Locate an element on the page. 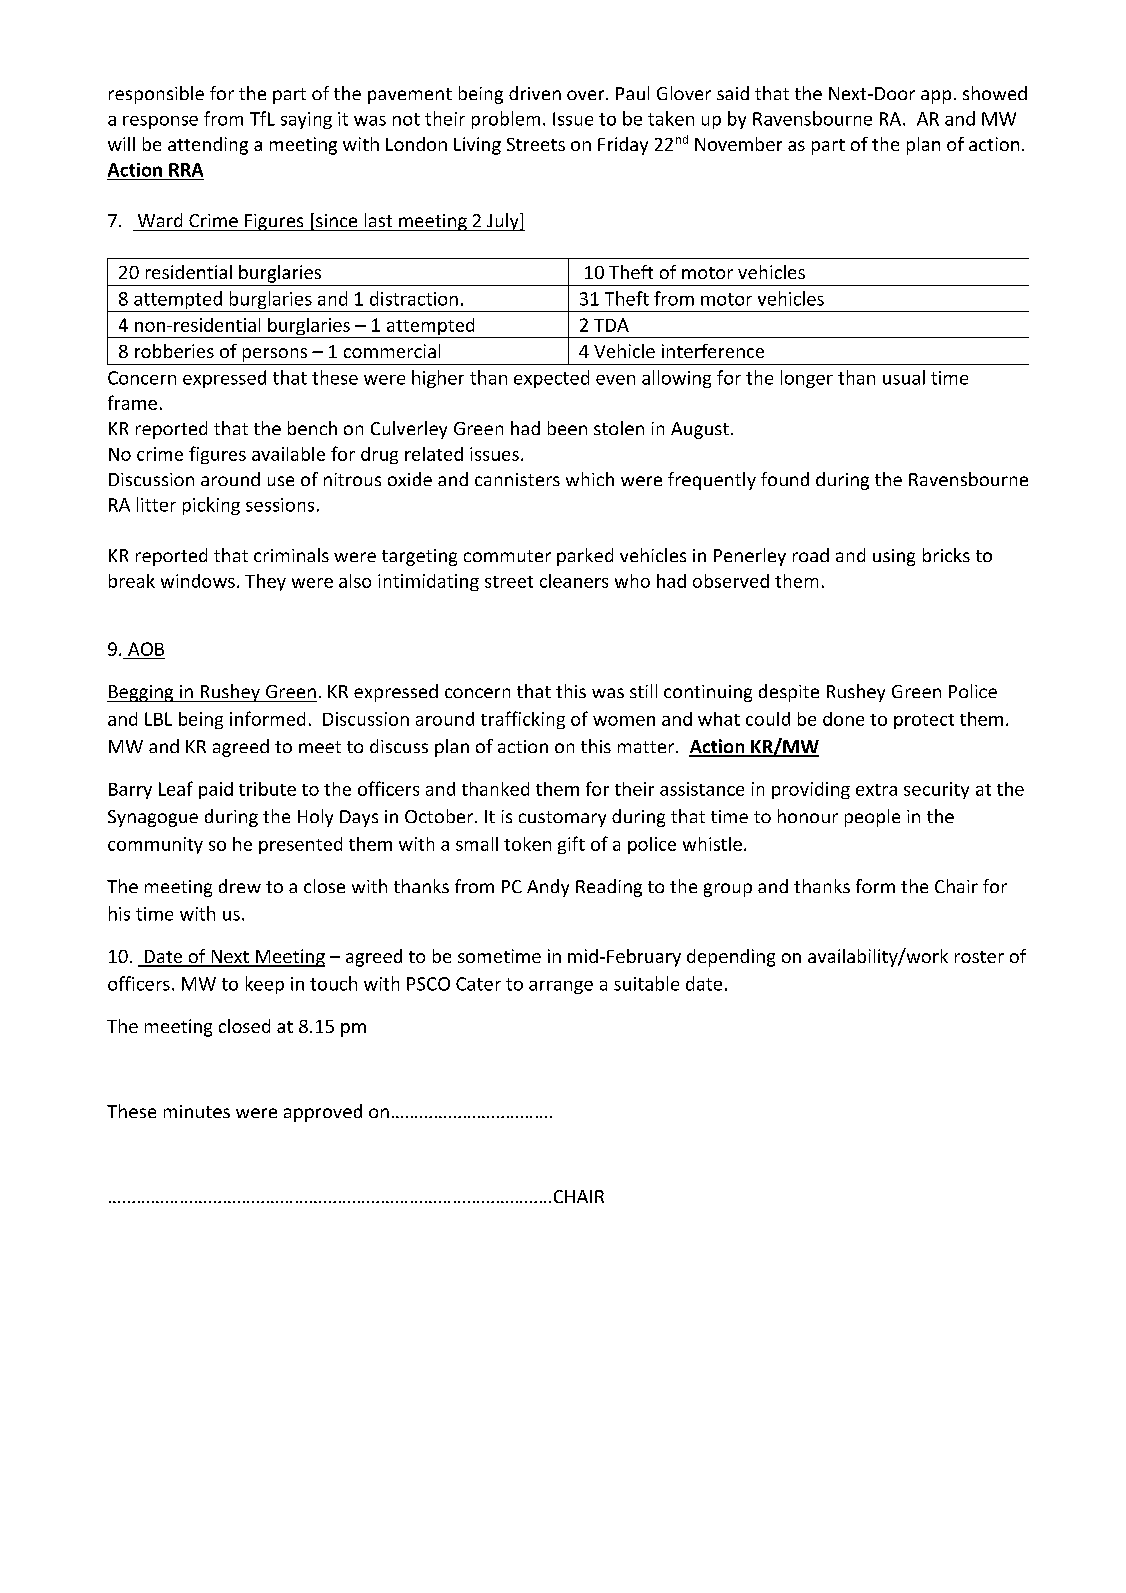 This page has height=1593, width=1126. paid is located at coordinates (216, 790).
